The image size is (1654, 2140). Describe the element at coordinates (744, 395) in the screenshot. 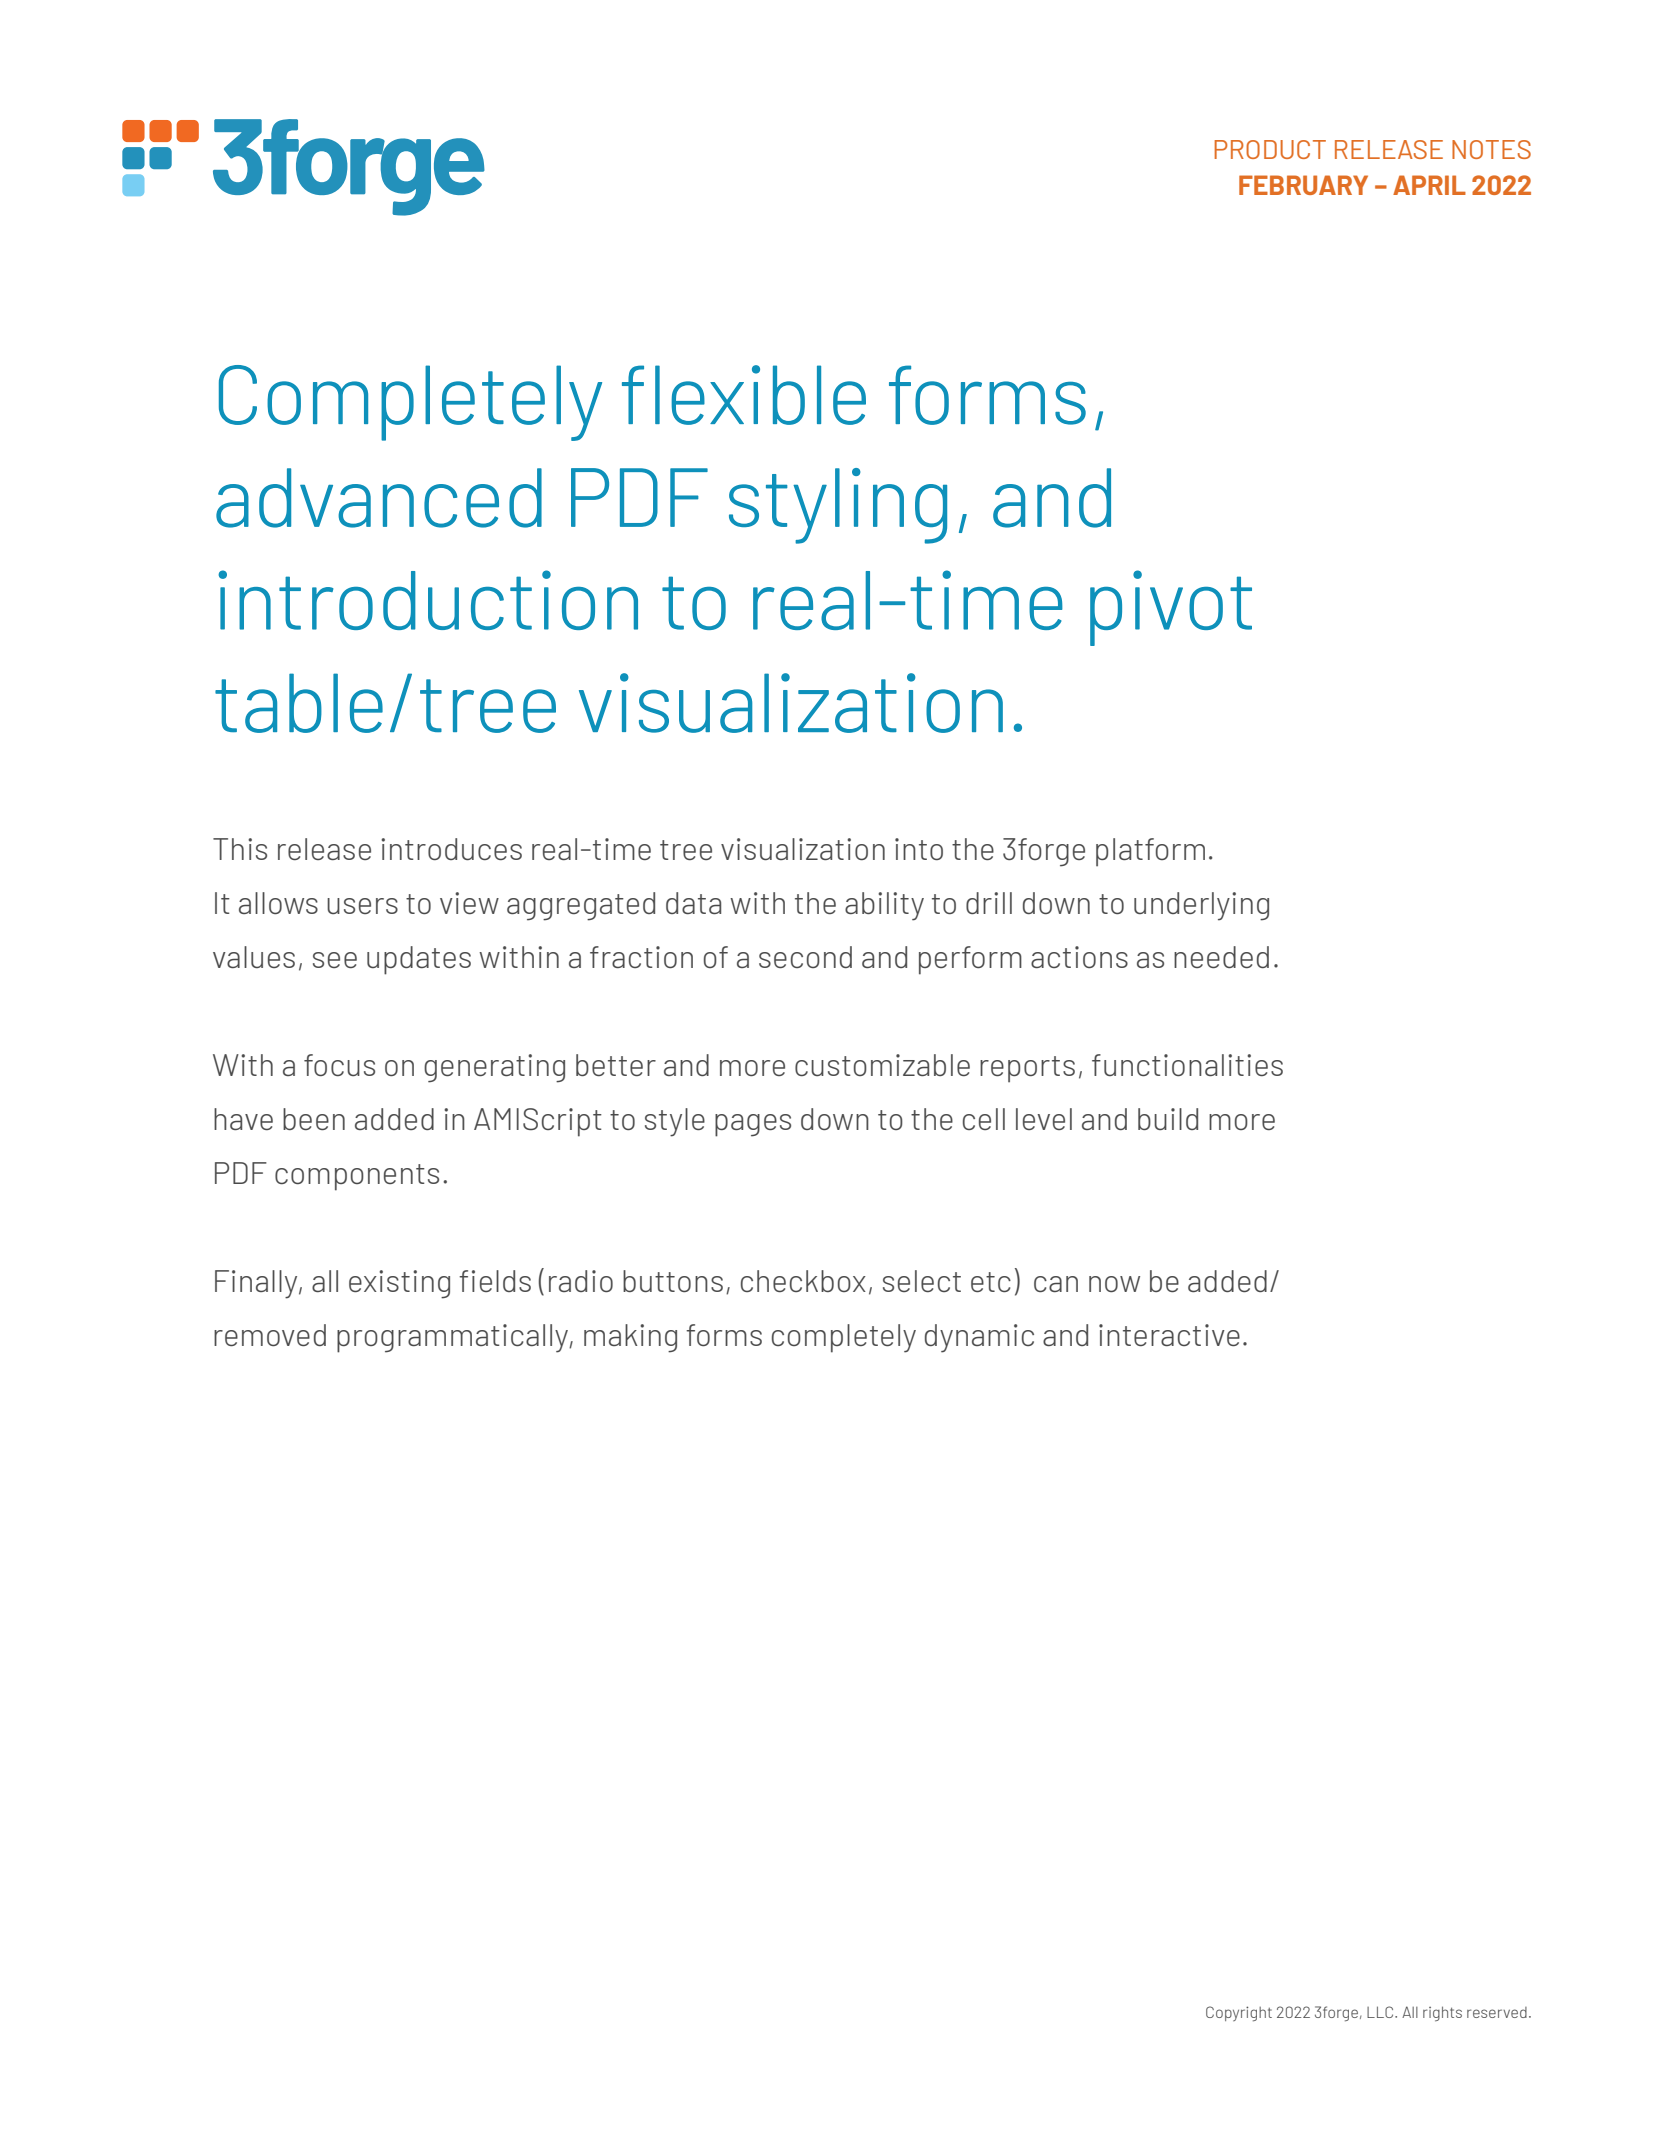

I see `flexible` at that location.
